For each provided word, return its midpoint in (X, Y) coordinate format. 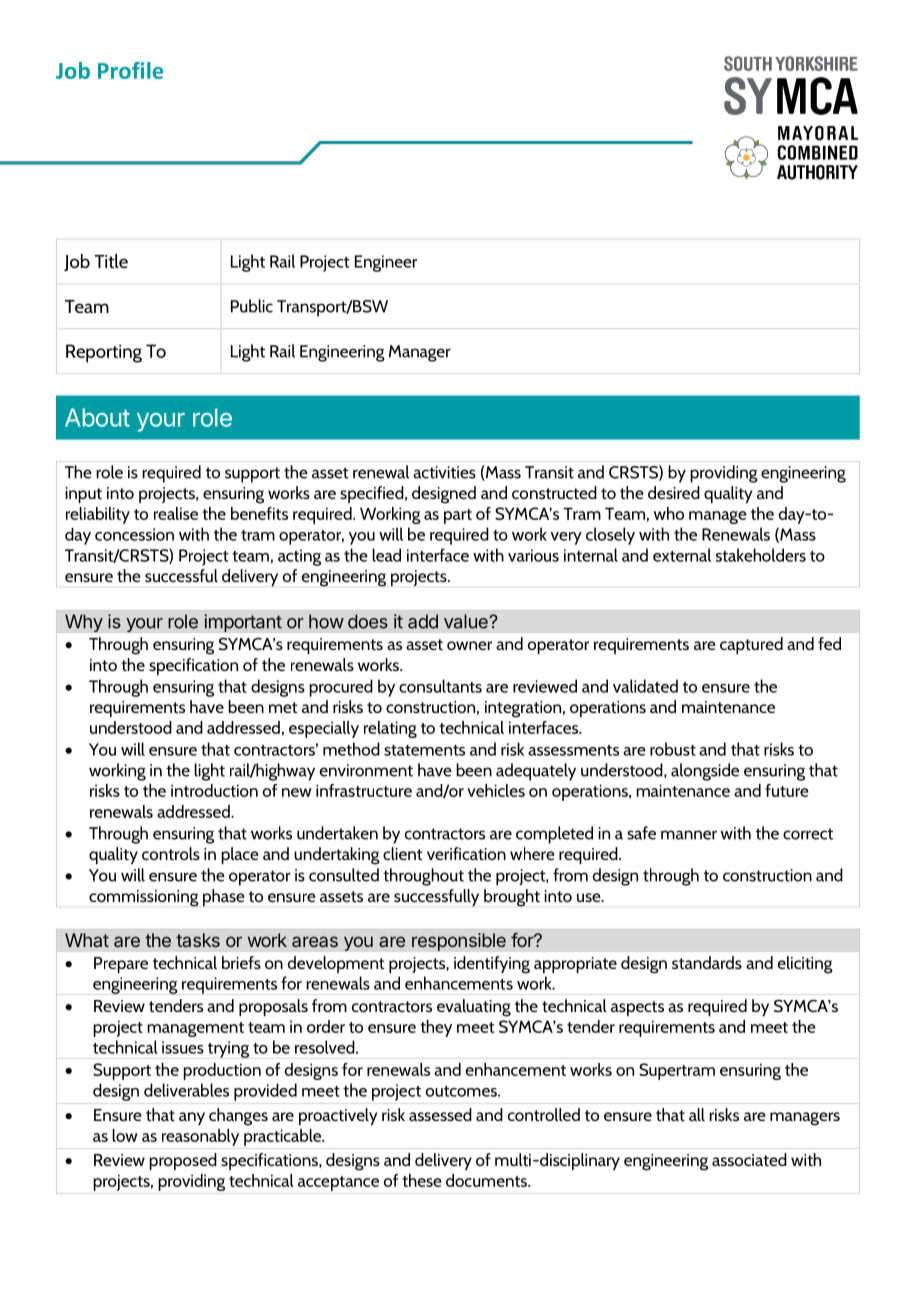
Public (252, 306)
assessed (440, 1114)
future (787, 790)
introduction (214, 790)
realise (176, 513)
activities (444, 472)
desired (674, 492)
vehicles (496, 790)
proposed (183, 1161)
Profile (130, 70)
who (669, 513)
